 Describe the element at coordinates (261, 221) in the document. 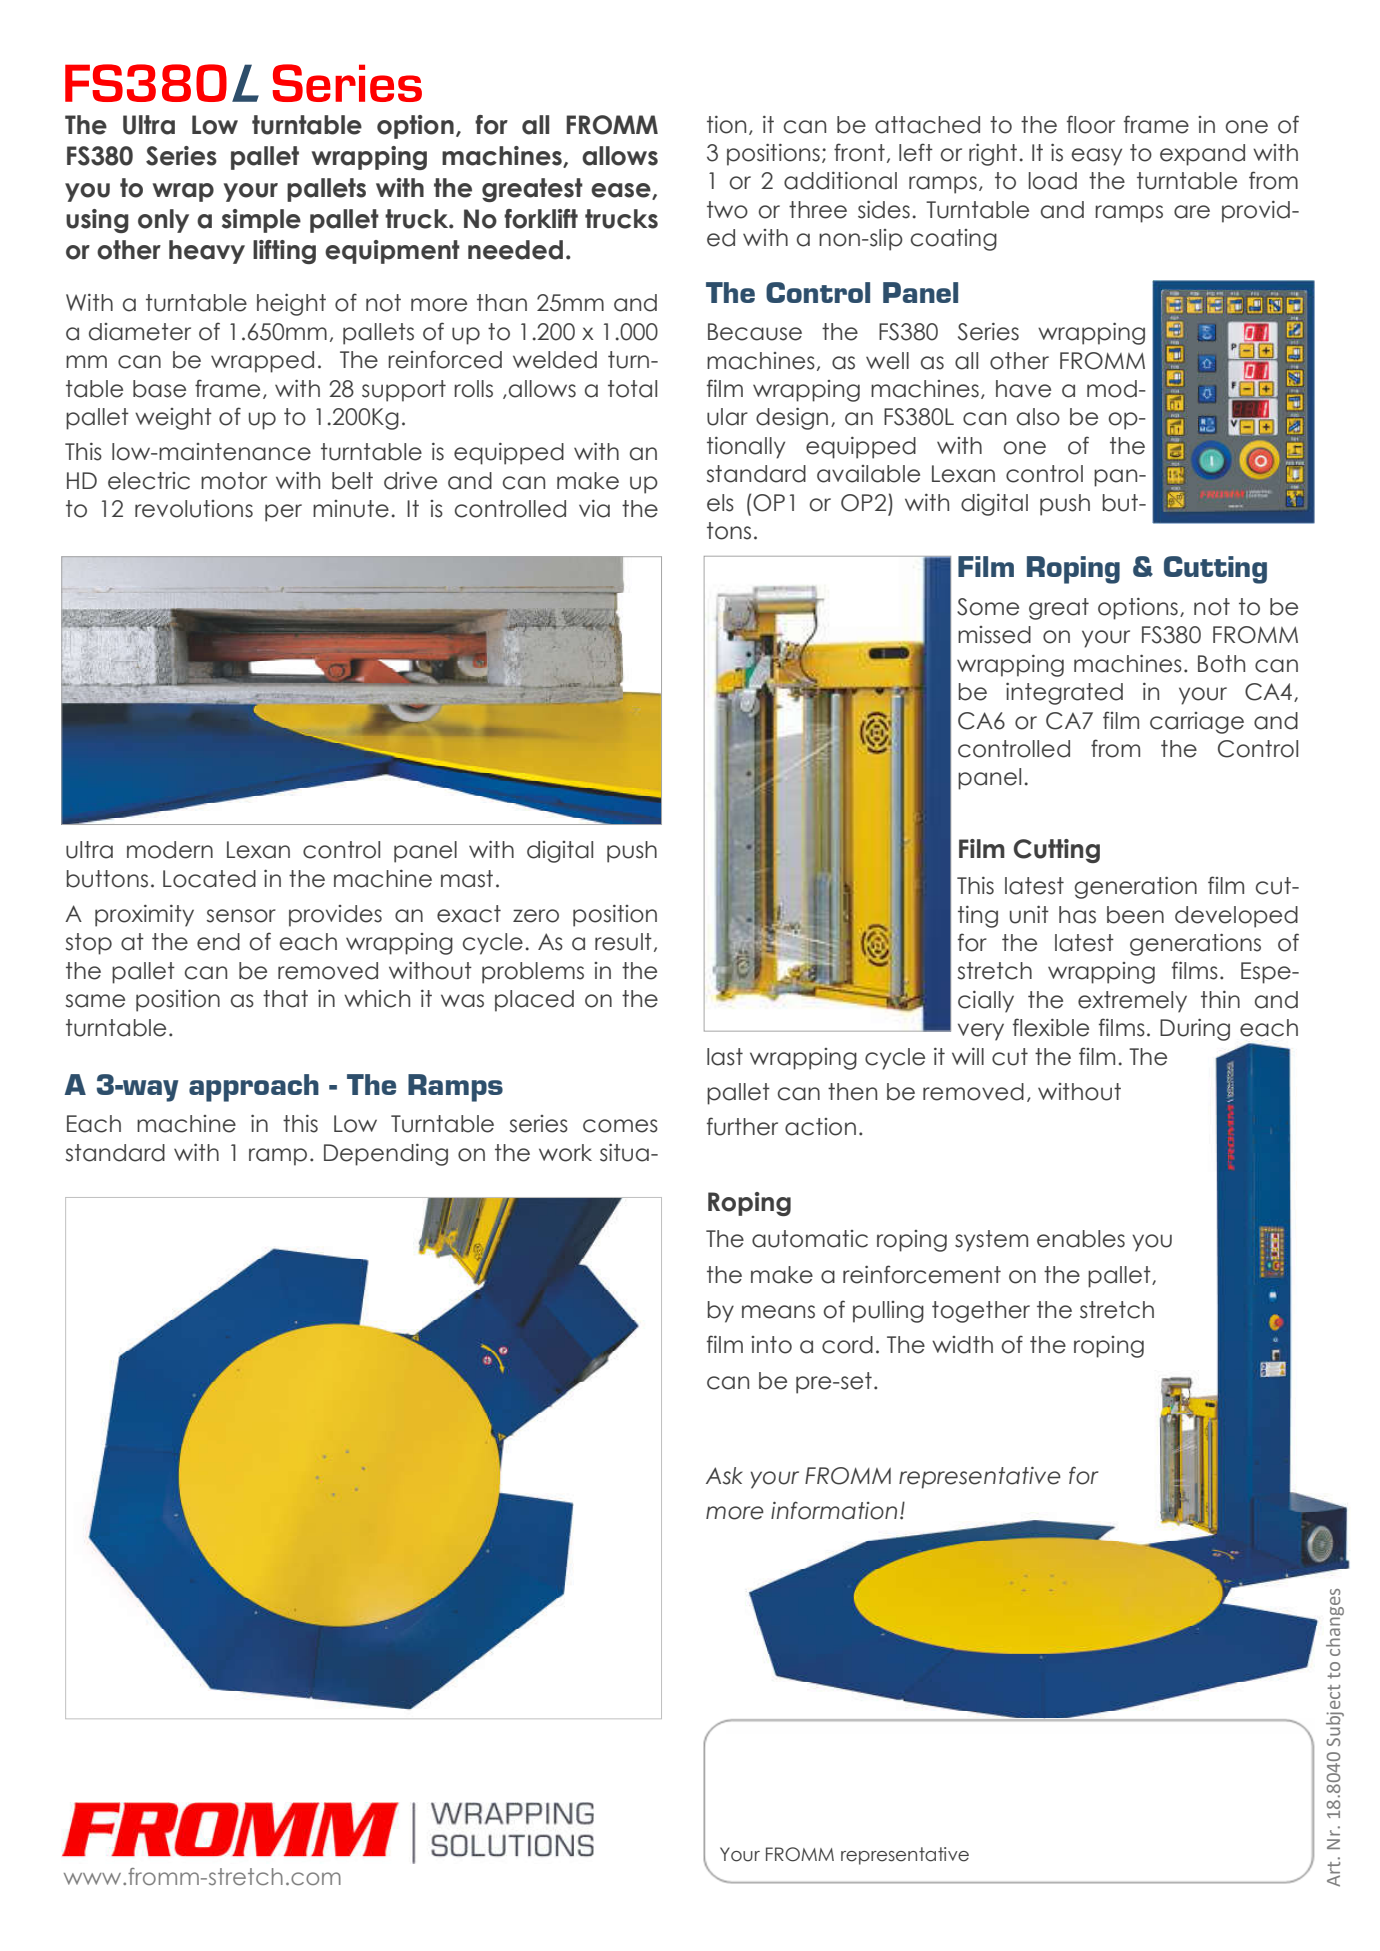

I see `simple` at that location.
